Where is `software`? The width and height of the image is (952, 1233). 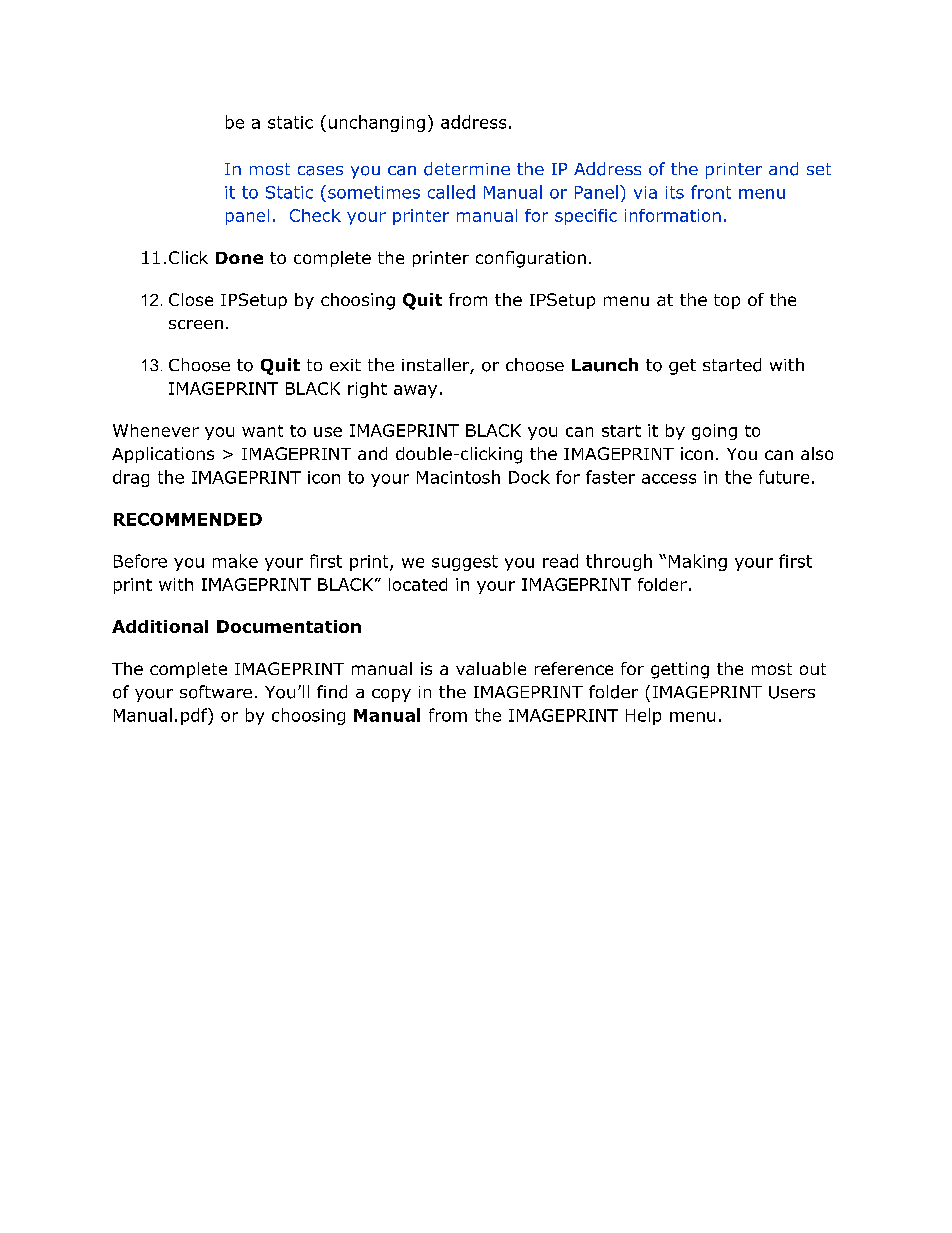
software is located at coordinates (216, 692).
